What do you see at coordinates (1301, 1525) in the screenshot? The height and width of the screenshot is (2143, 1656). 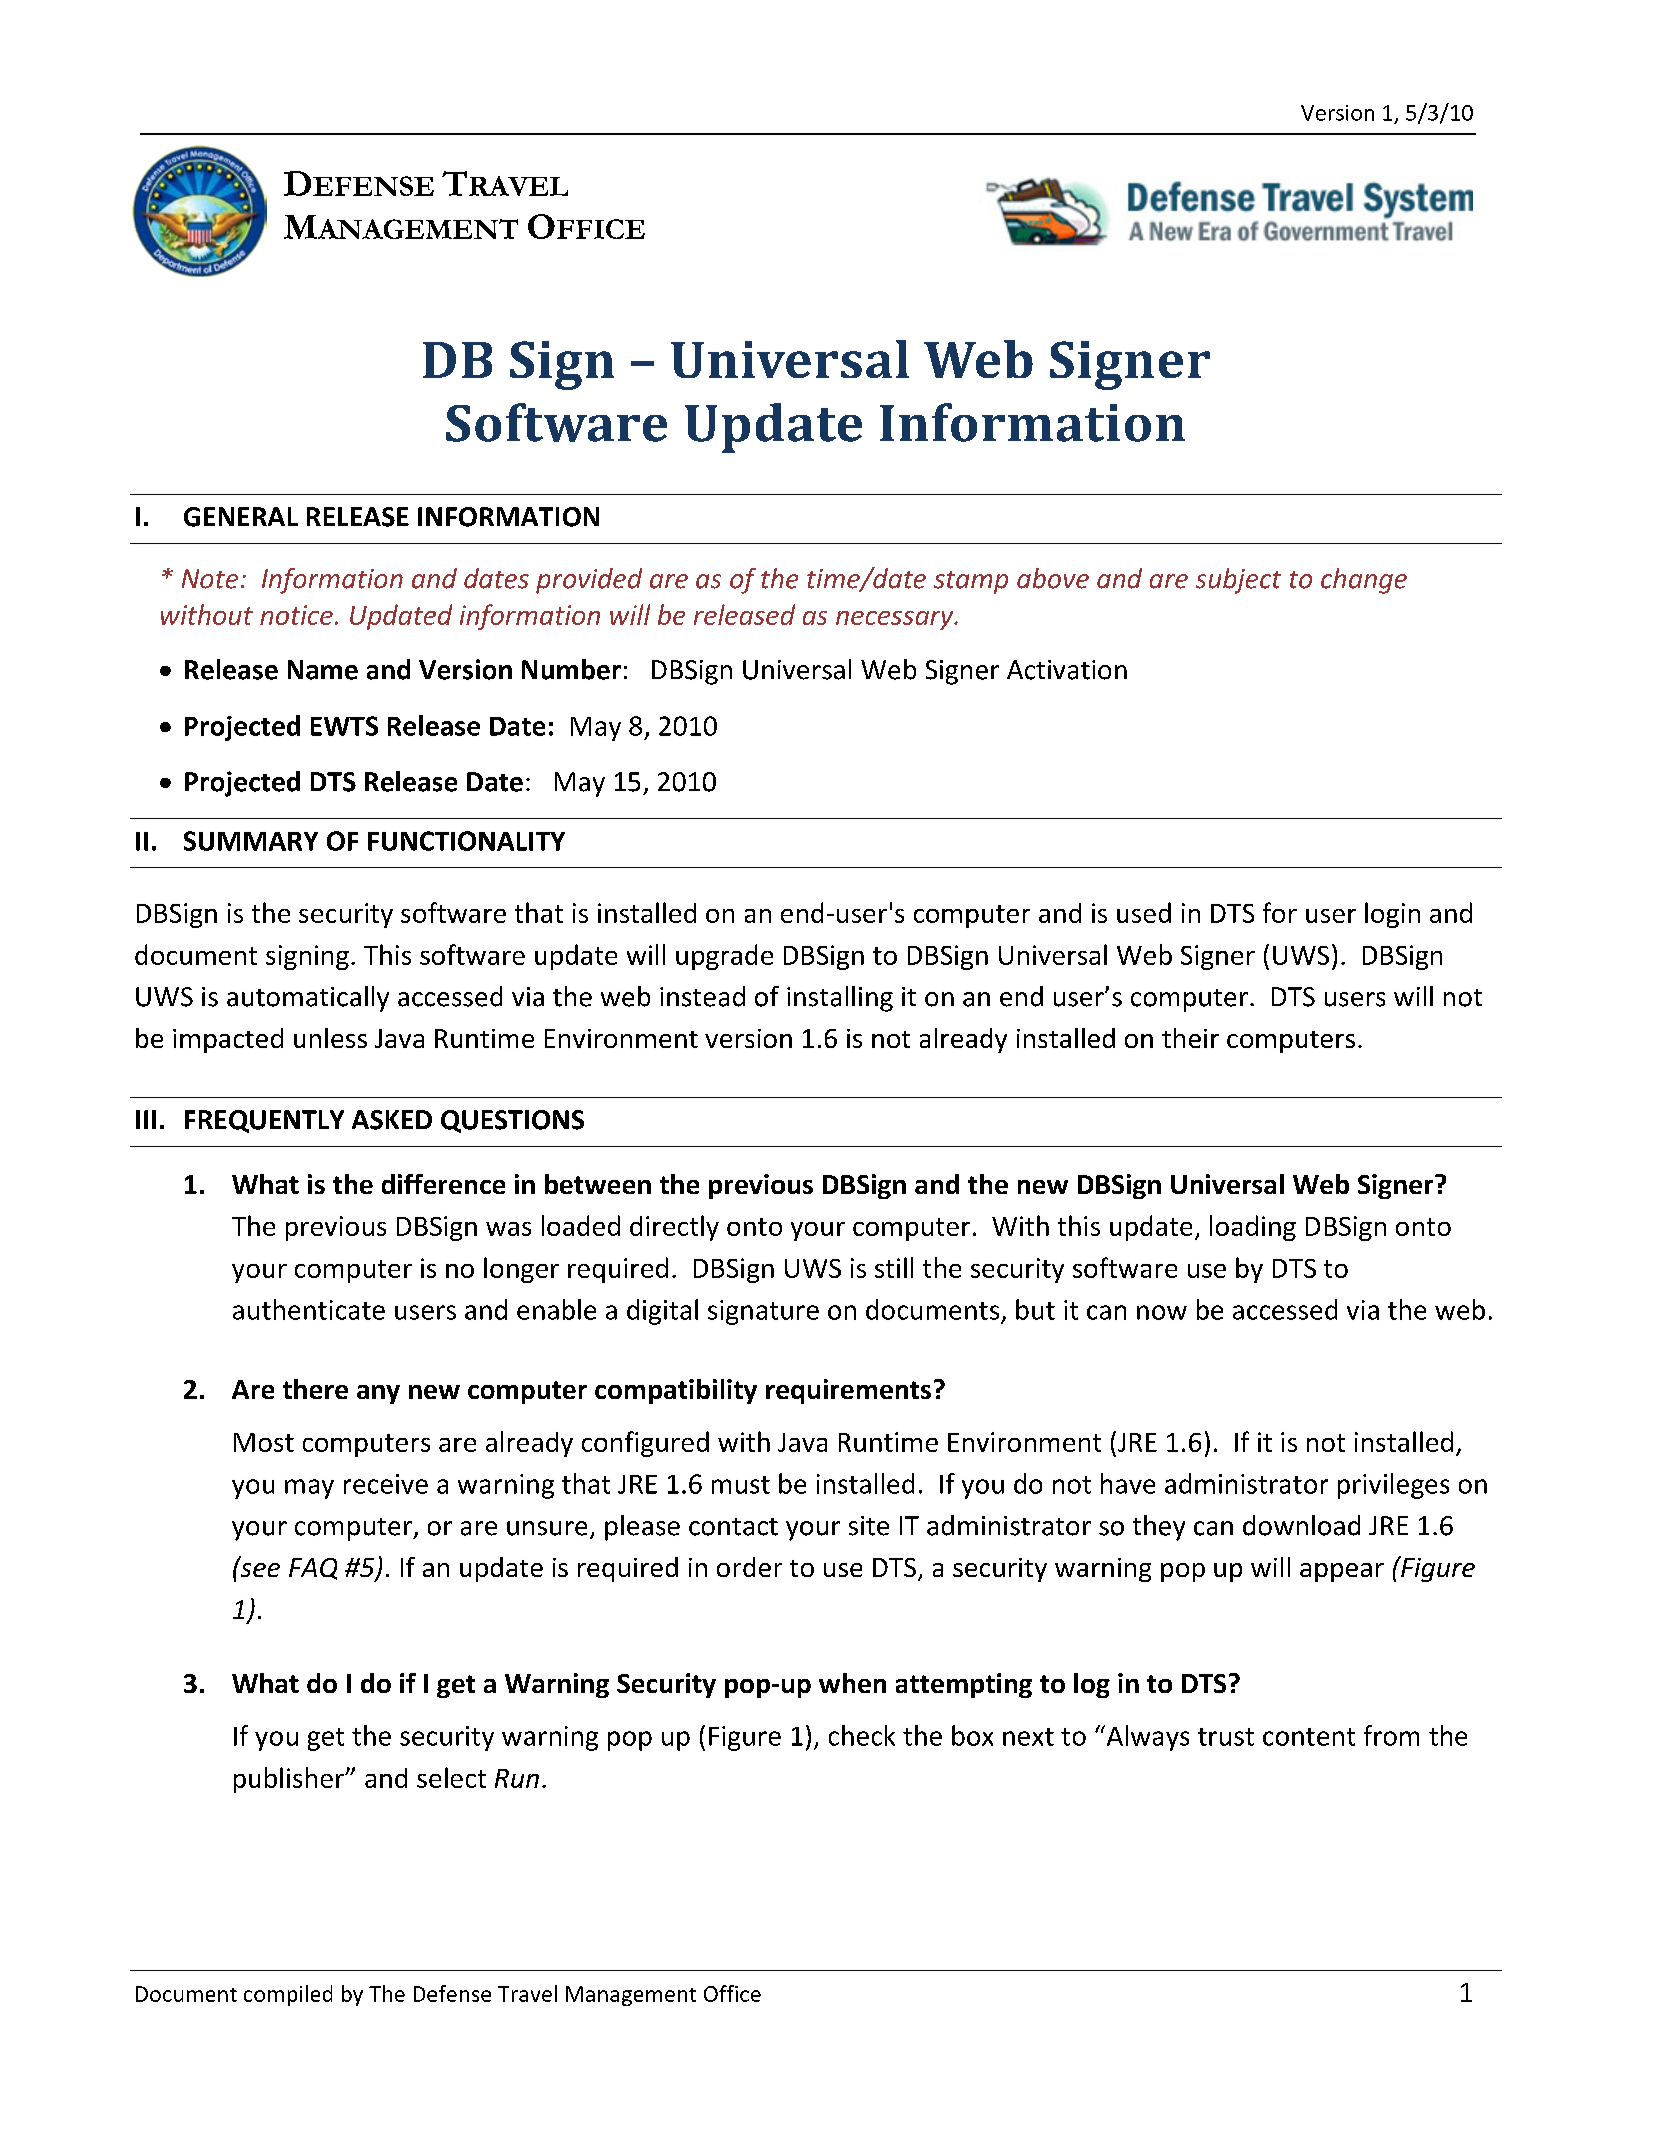 I see `download` at bounding box center [1301, 1525].
